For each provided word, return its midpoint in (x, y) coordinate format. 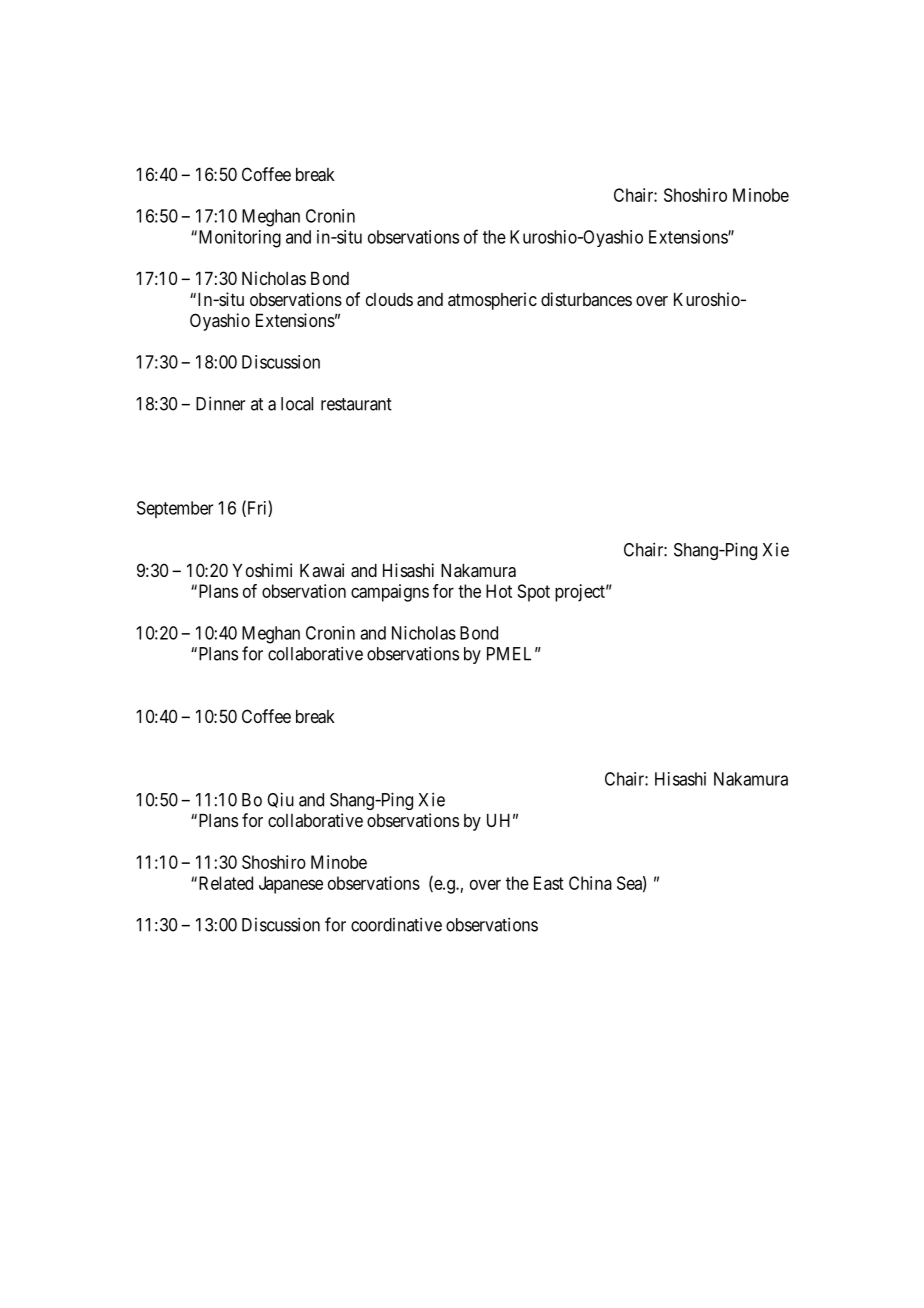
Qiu (280, 800)
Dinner (220, 403)
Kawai (322, 570)
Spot (534, 593)
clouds (389, 299)
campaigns (390, 593)
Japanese (291, 885)
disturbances (586, 299)
